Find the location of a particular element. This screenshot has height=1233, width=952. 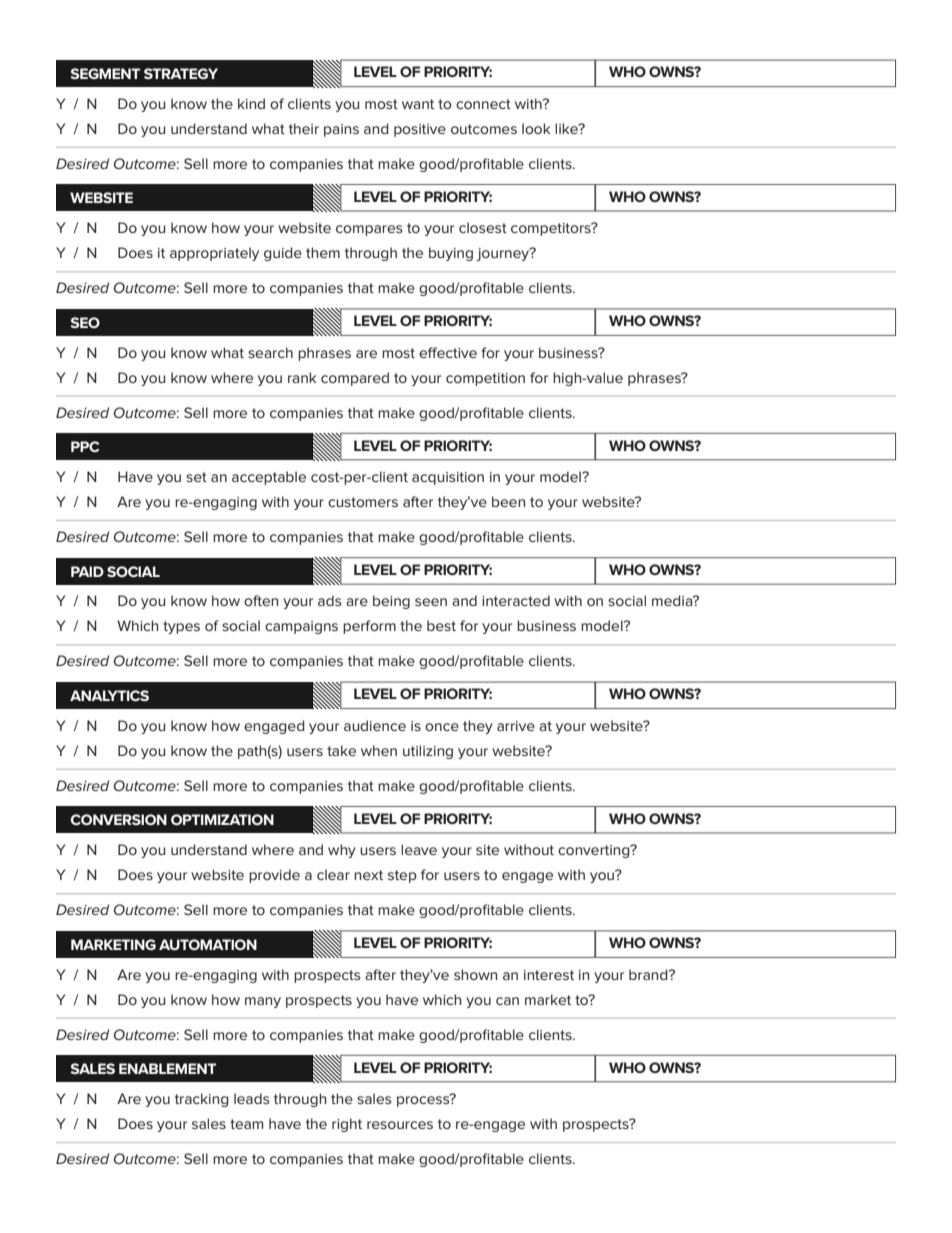

been is located at coordinates (508, 501).
